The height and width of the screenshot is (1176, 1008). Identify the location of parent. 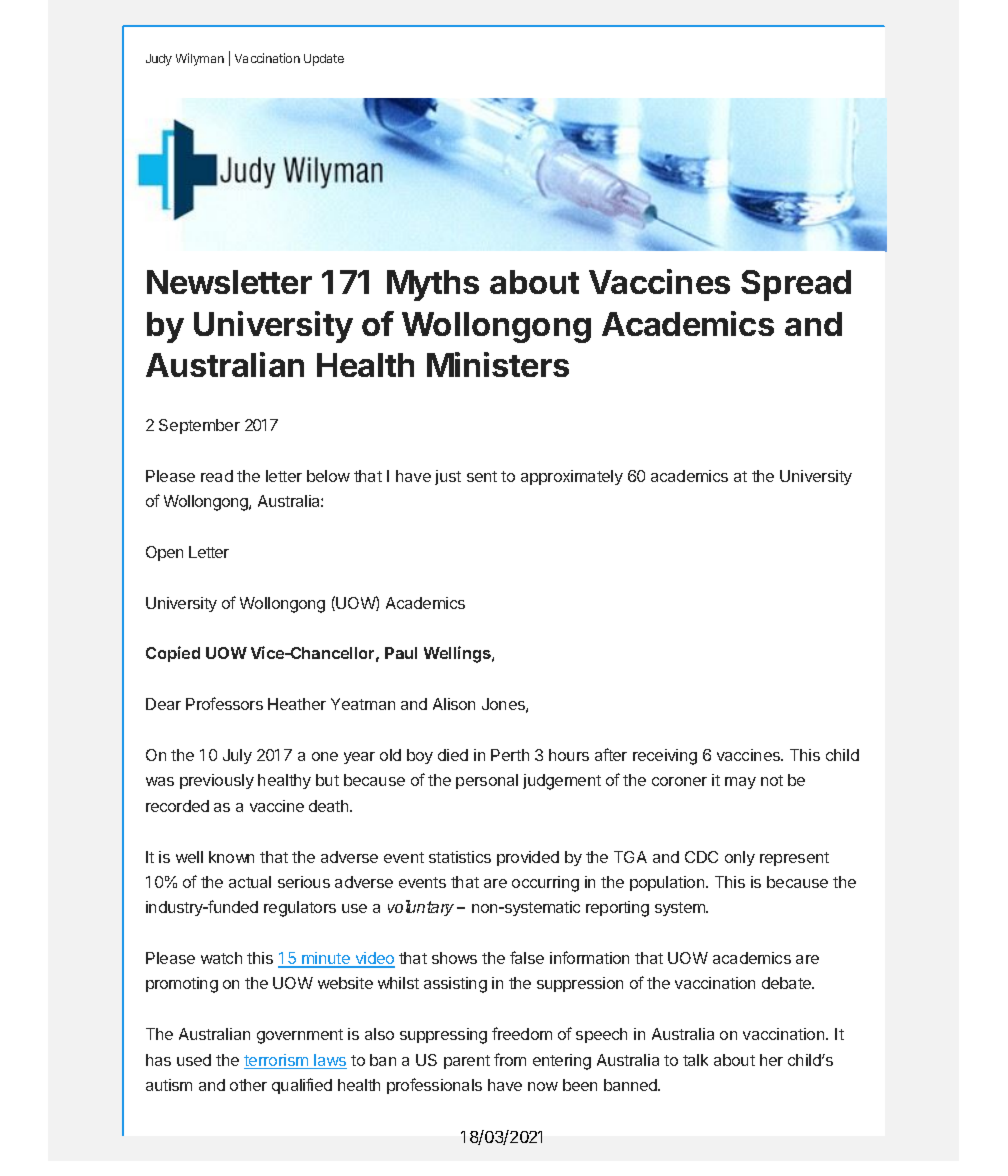
(467, 1062).
